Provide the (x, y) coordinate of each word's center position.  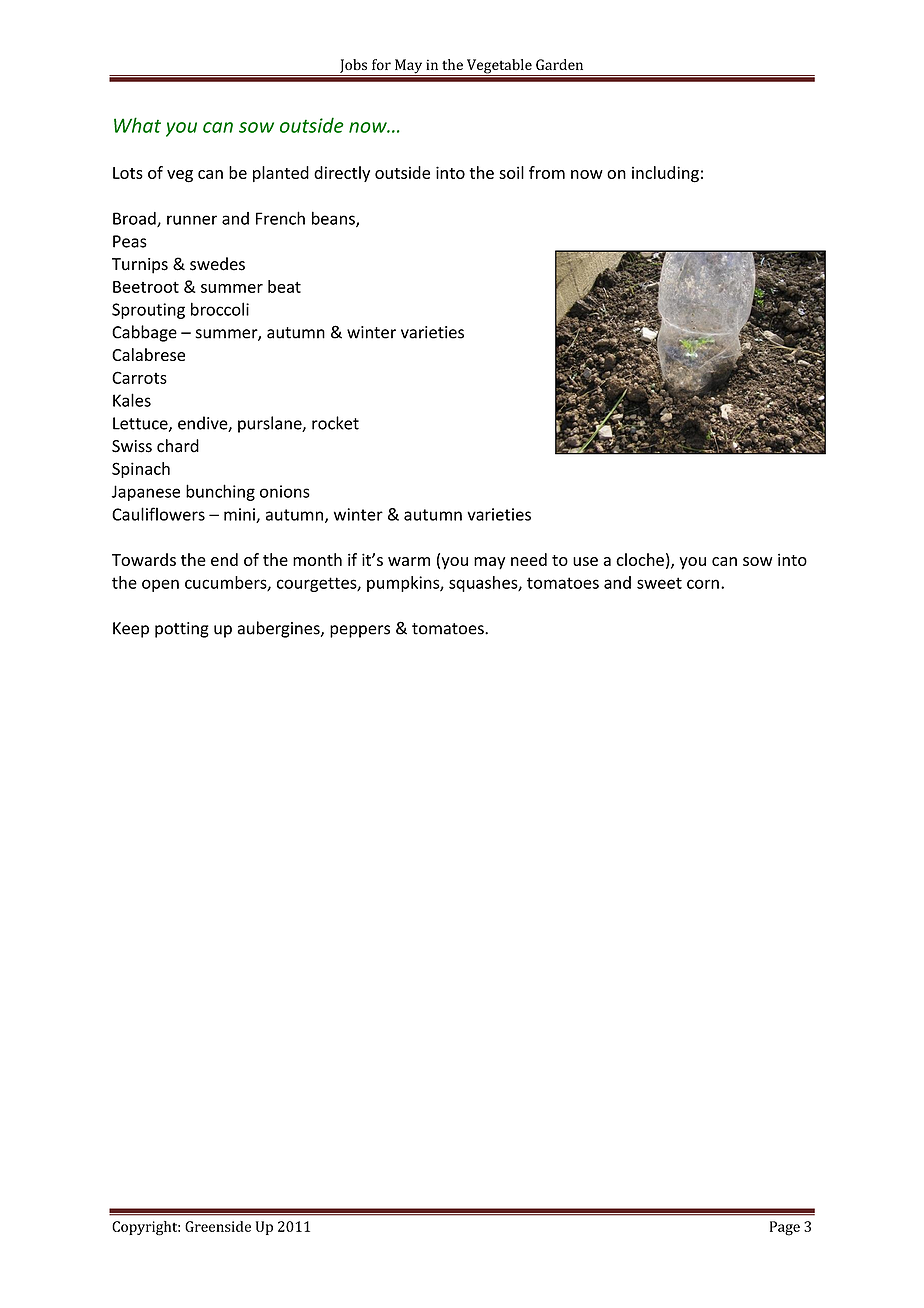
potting (182, 630)
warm (409, 561)
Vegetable (499, 67)
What (137, 125)
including (665, 174)
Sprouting (148, 311)
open (160, 585)
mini (240, 515)
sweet (659, 583)
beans (334, 219)
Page (785, 1228)
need (529, 559)
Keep (131, 630)
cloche (640, 559)
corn (703, 584)
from (547, 172)
